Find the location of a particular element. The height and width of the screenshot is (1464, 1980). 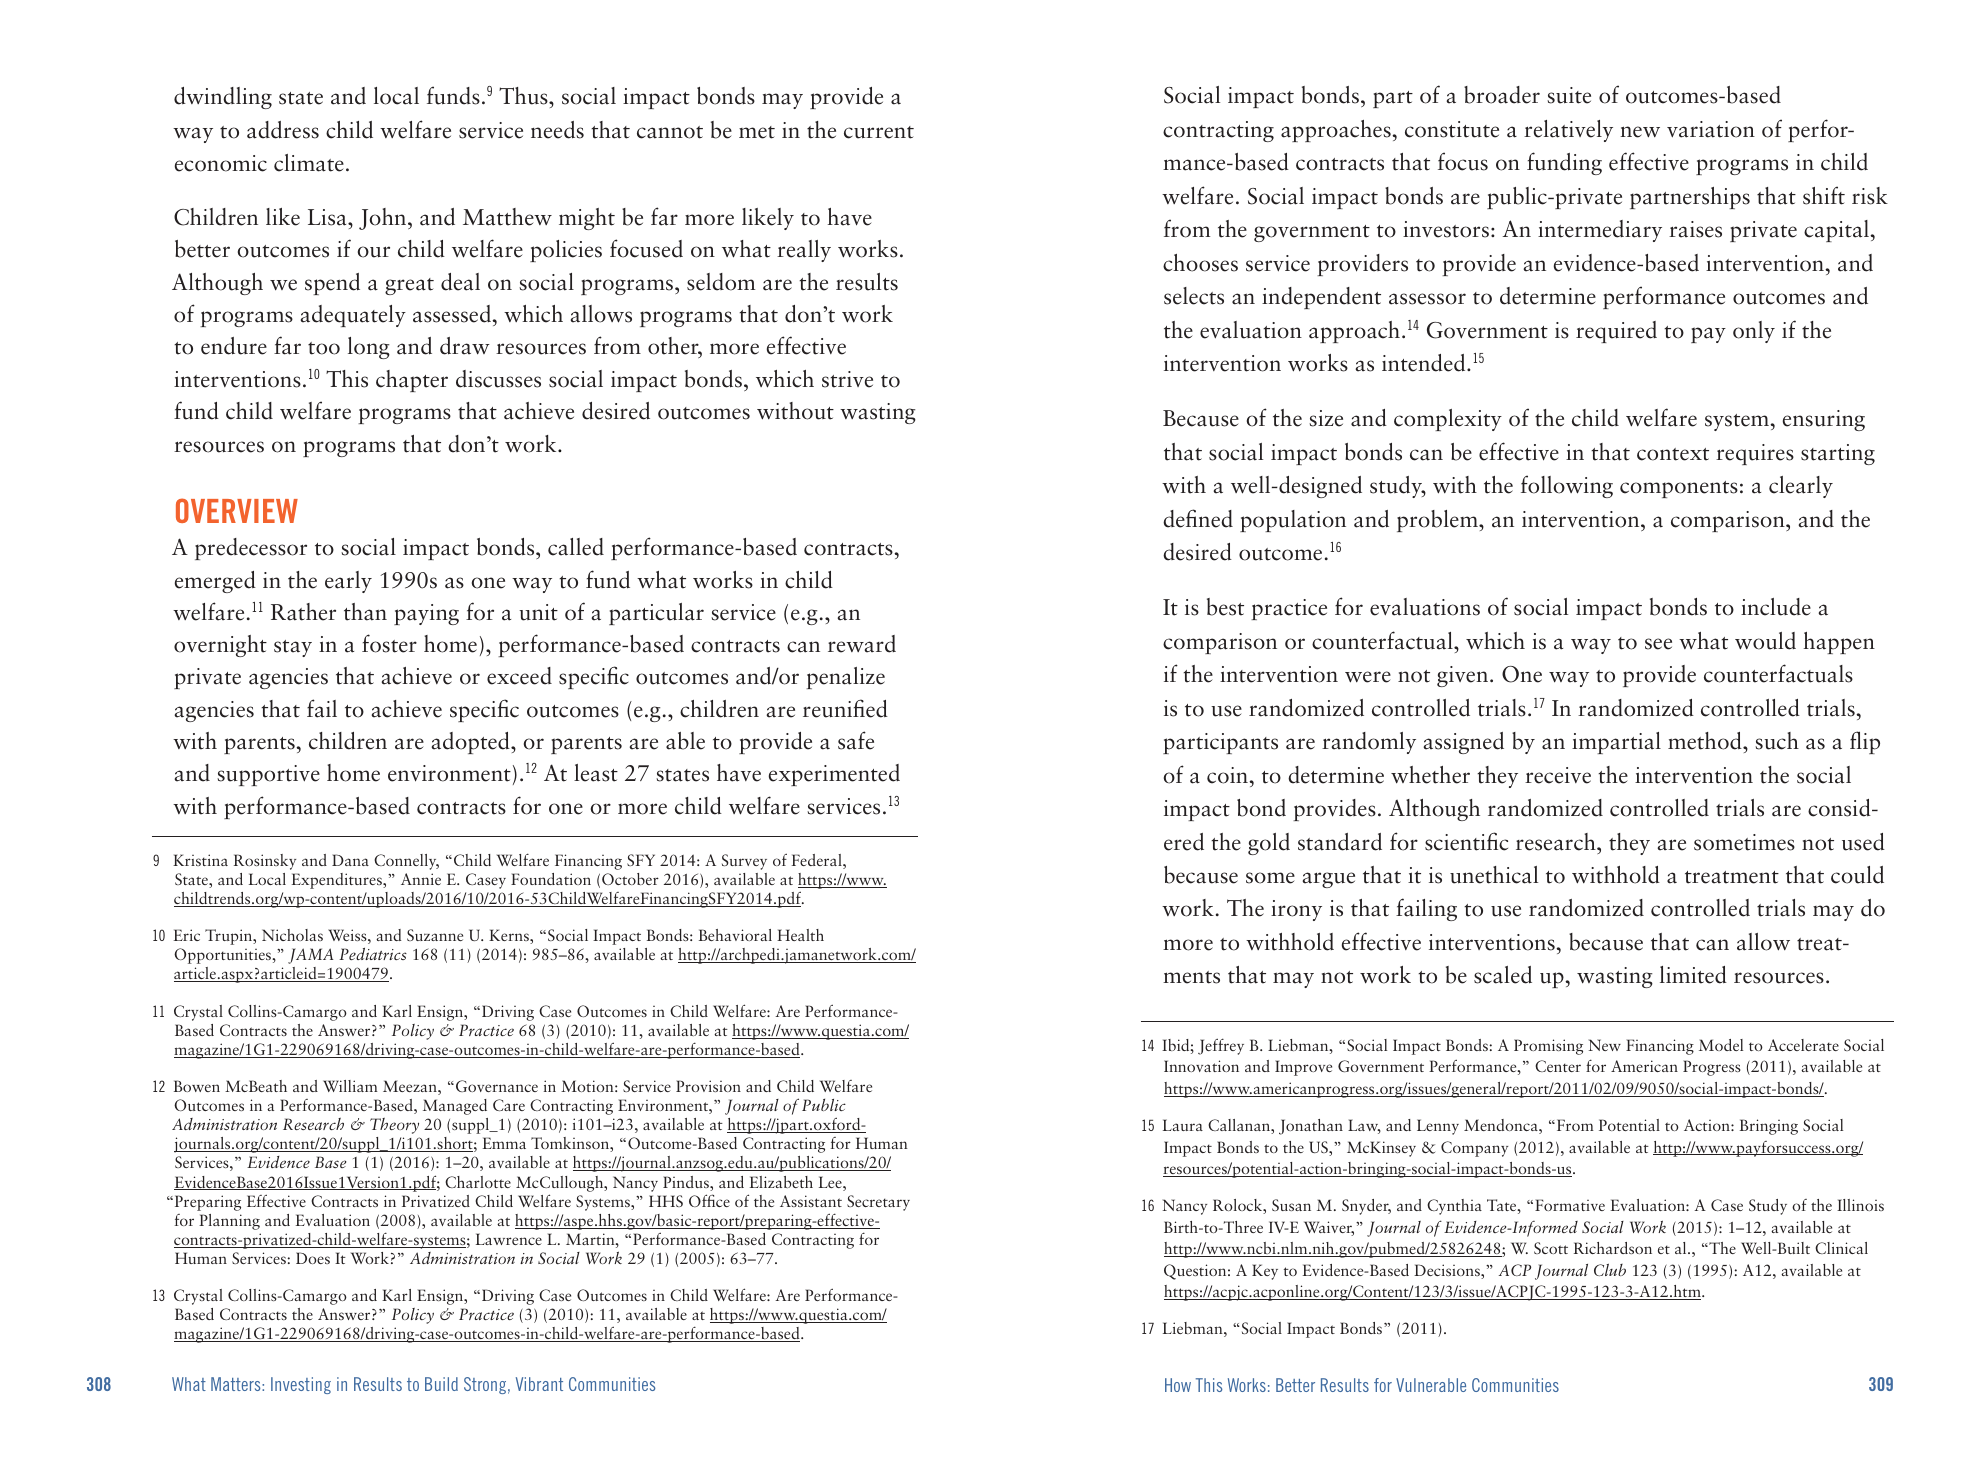

safe is located at coordinates (856, 740).
